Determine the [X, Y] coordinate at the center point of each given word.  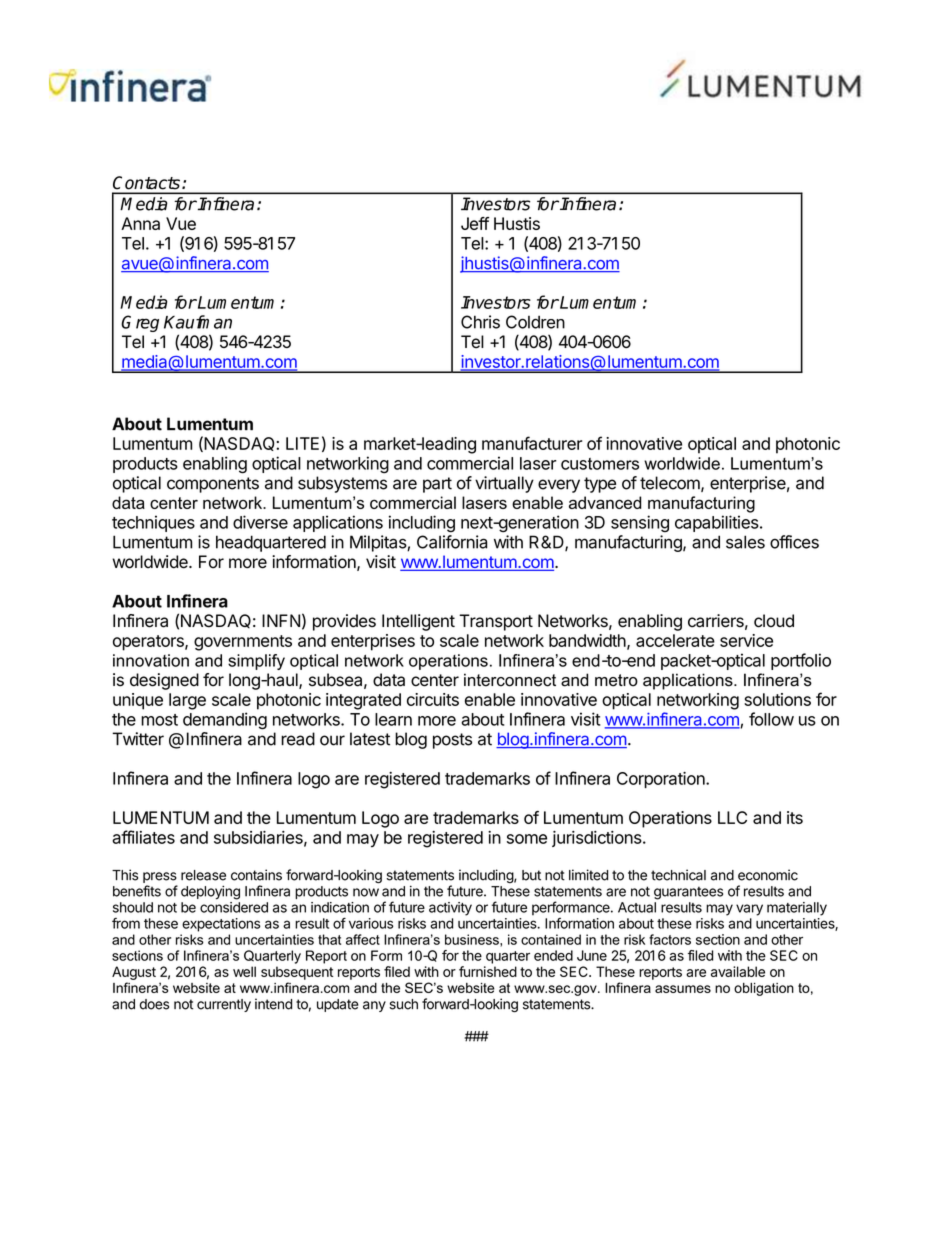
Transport [496, 622]
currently [224, 1005]
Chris [480, 322]
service [746, 640]
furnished [488, 971]
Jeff [475, 223]
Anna [140, 223]
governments [243, 643]
